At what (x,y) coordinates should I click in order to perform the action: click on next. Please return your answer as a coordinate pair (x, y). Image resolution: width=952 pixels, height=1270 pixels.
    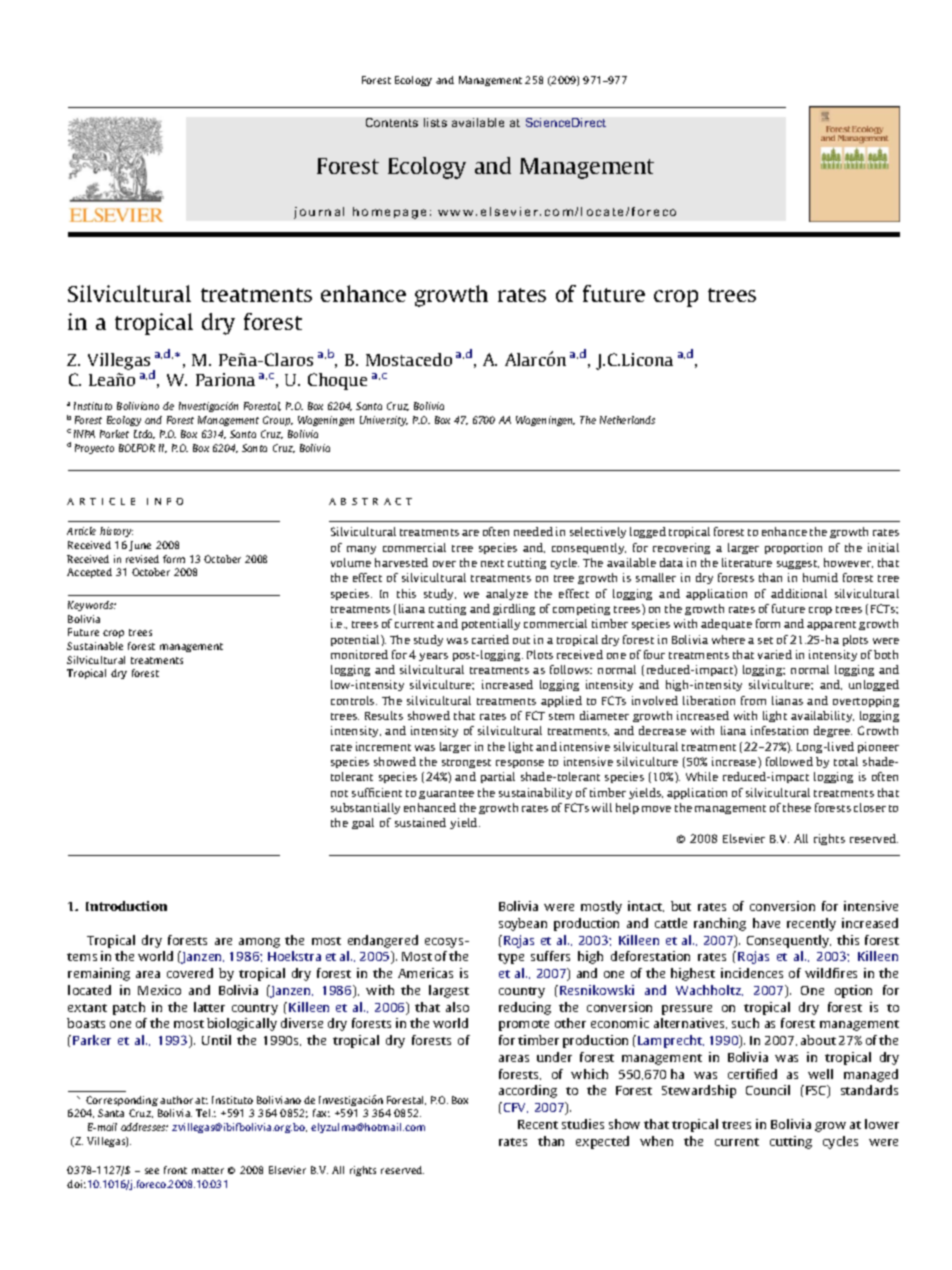
    Looking at the image, I should click on (492, 563).
